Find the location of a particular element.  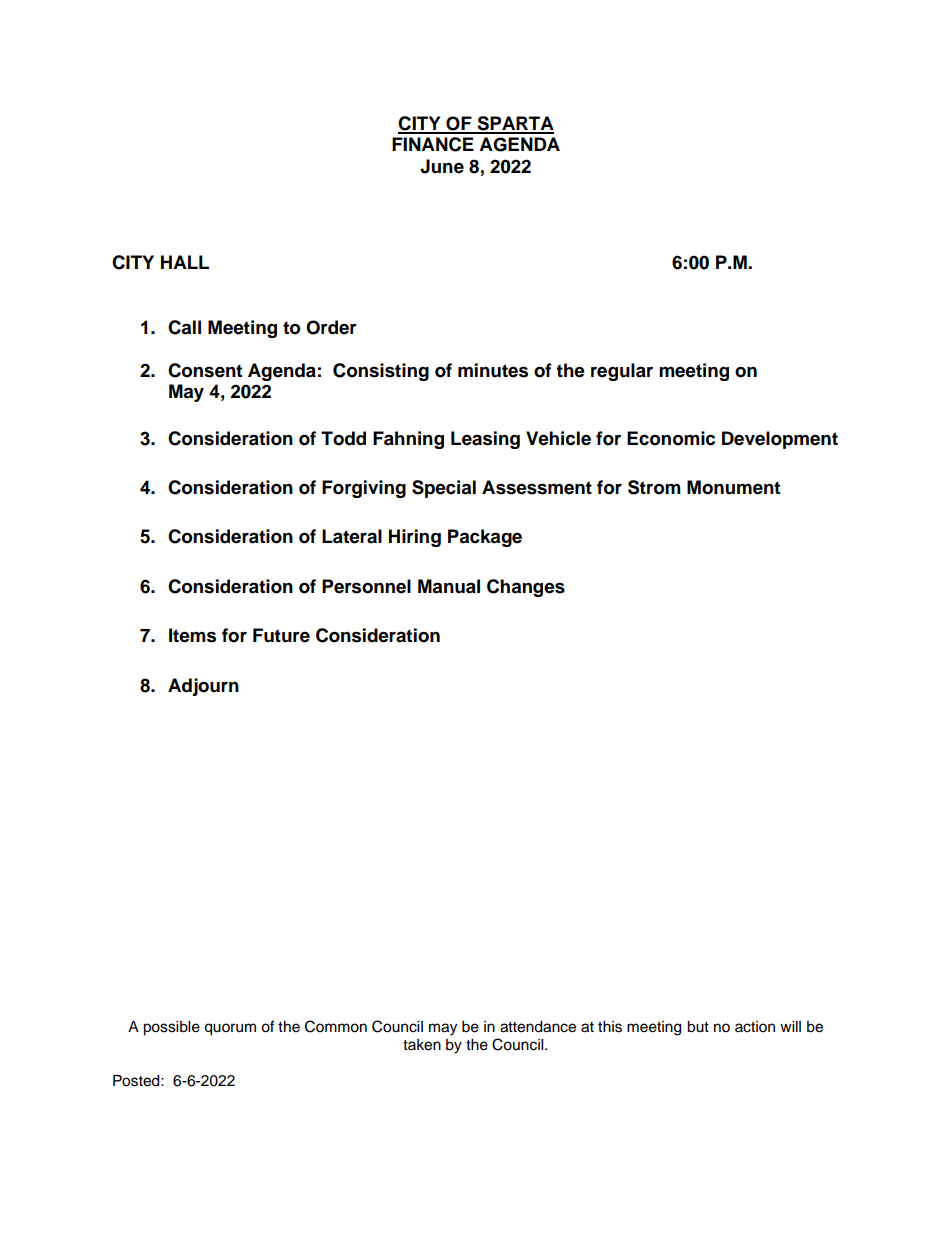

Changes is located at coordinates (526, 588).
